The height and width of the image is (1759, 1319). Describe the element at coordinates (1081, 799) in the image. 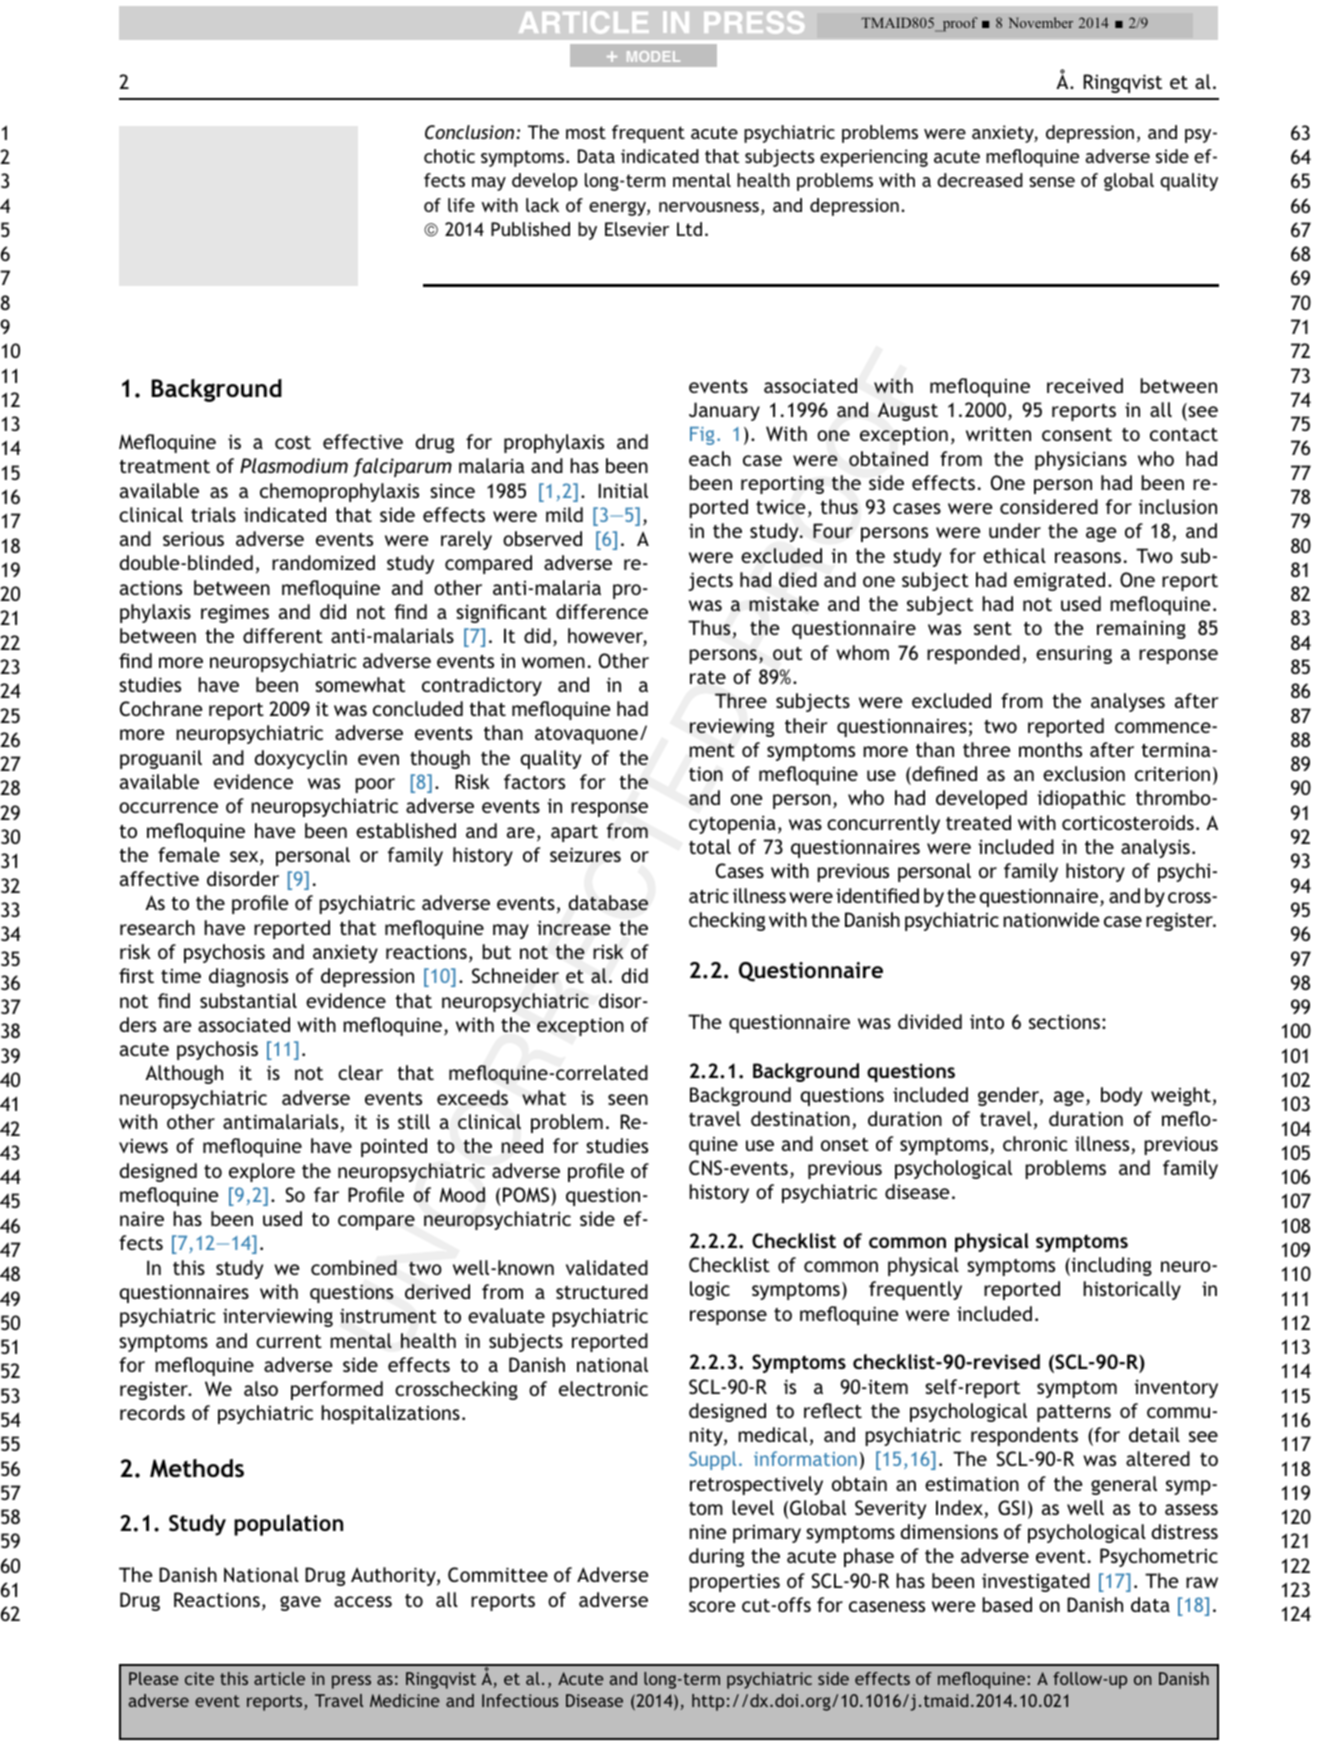

I see `idiopathic` at that location.
